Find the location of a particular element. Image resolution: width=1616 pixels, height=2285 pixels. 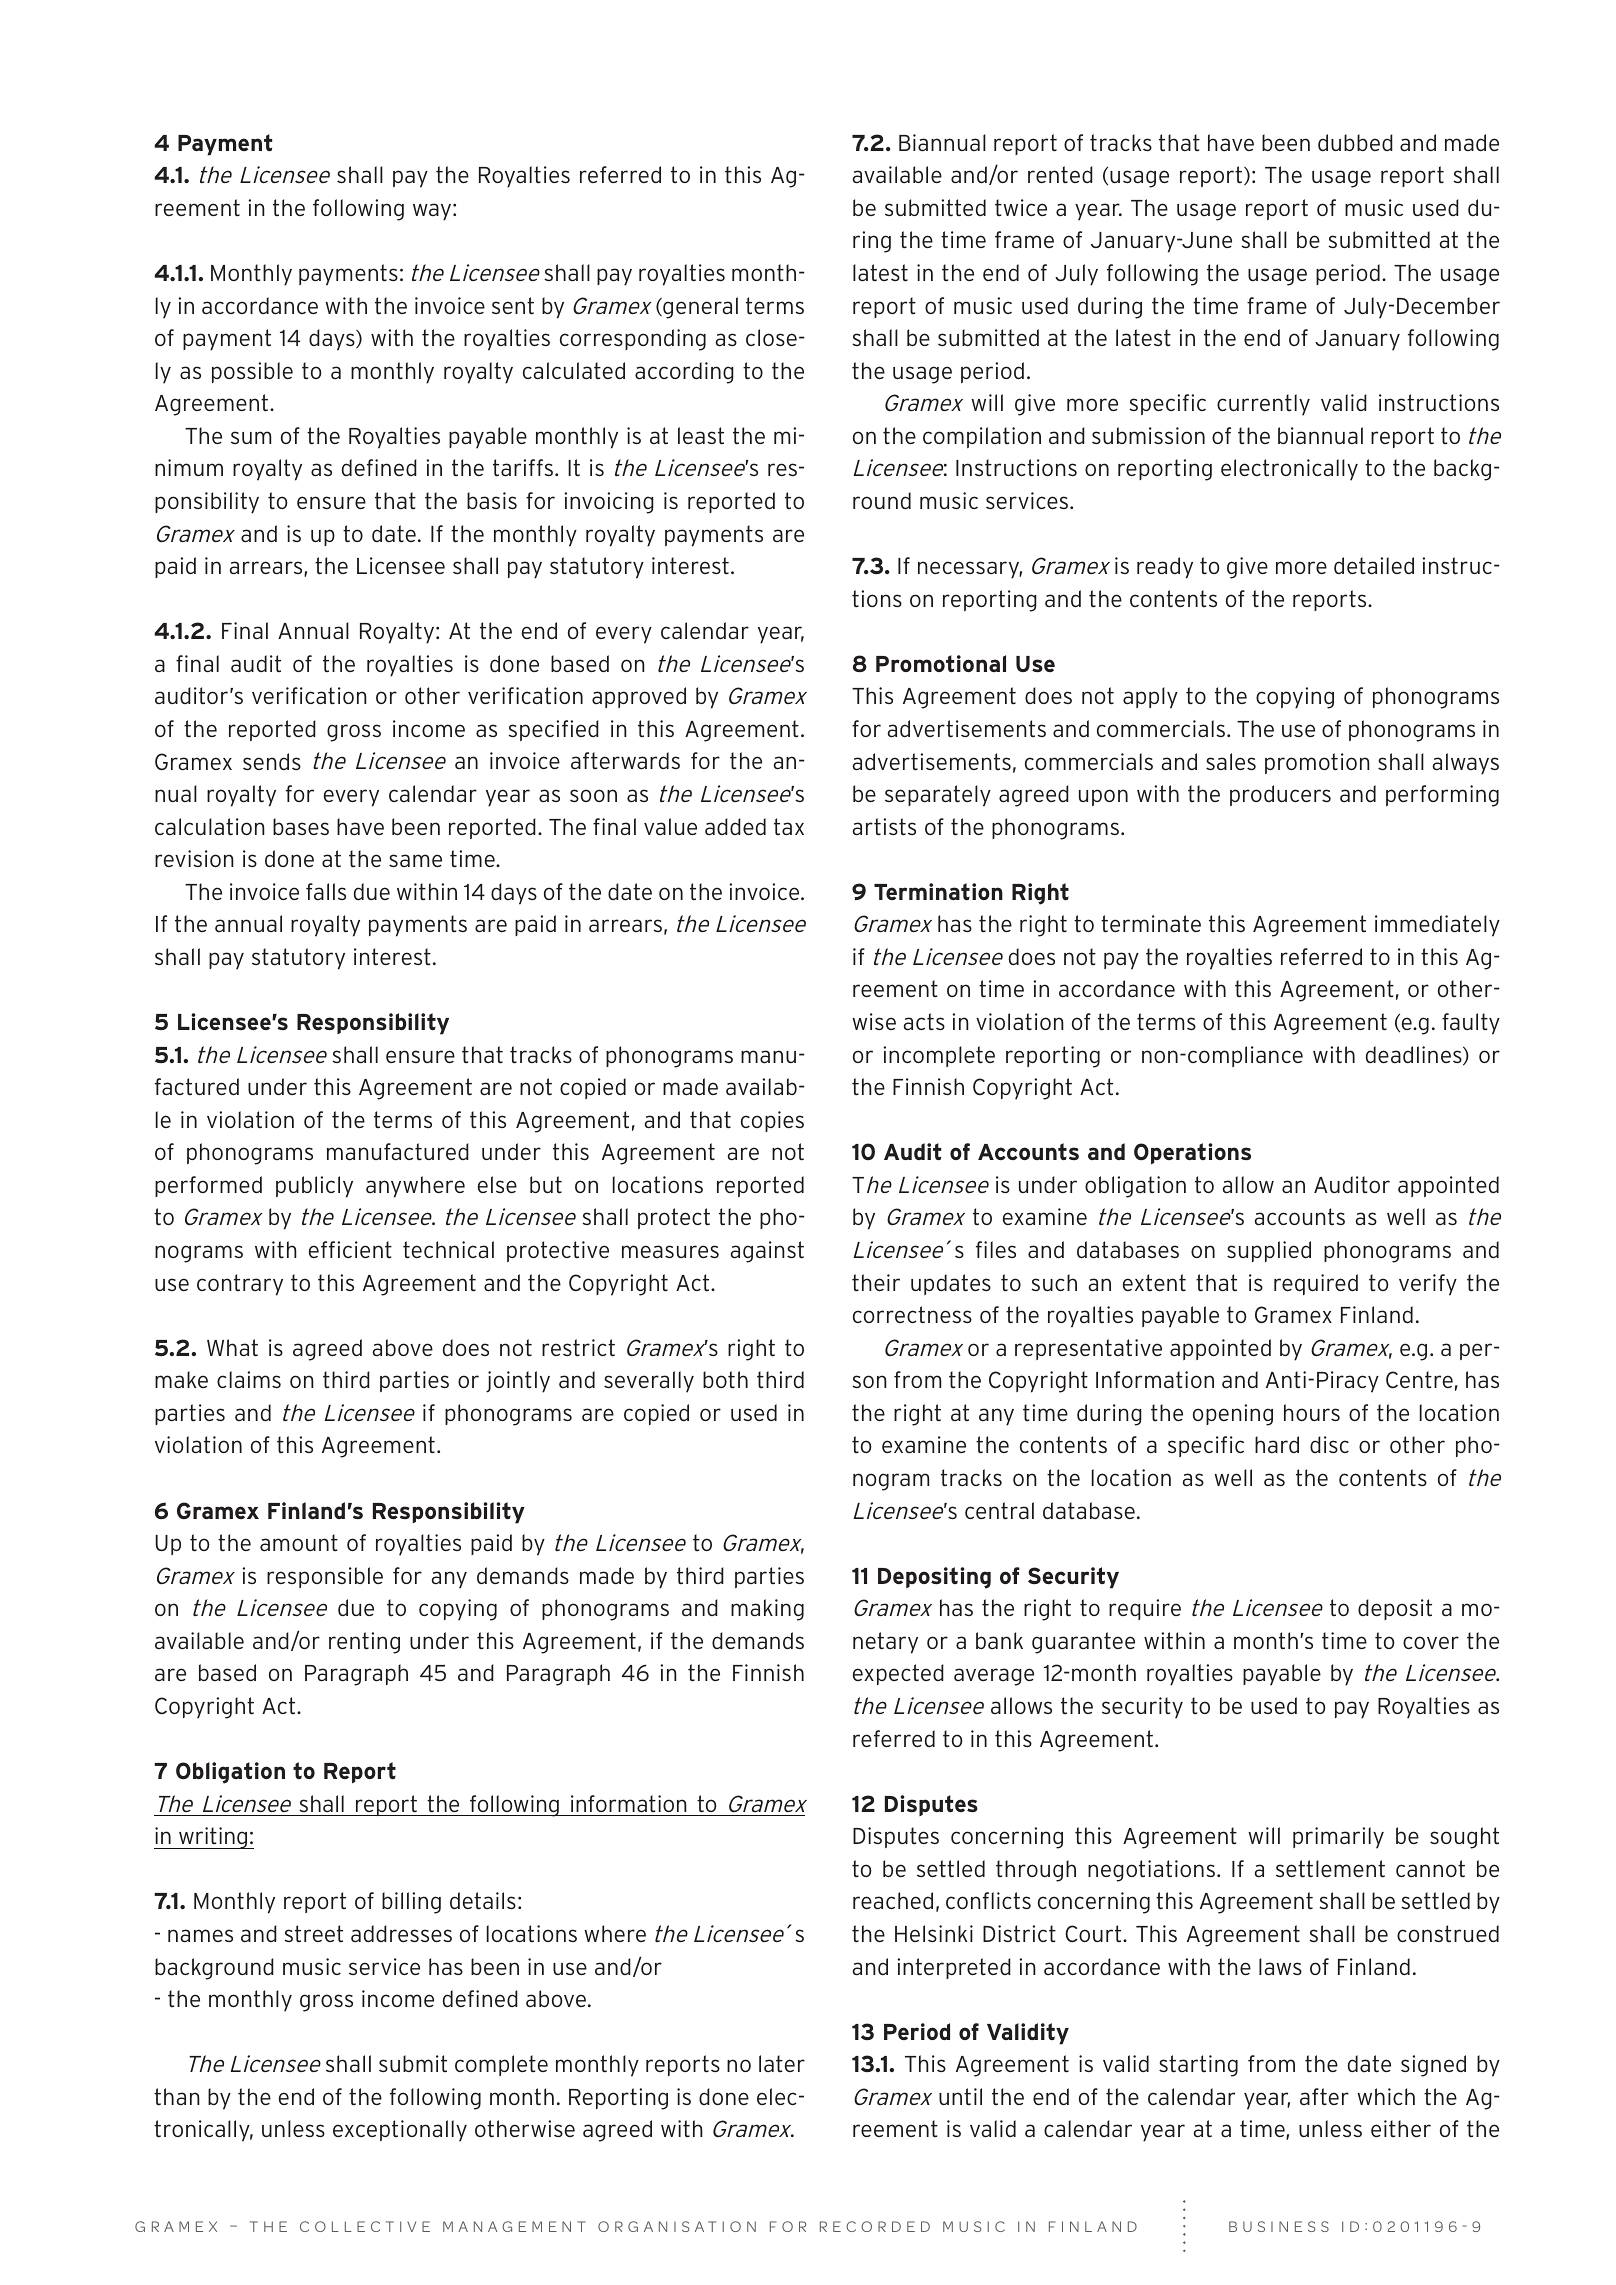

Termination is located at coordinates (938, 891).
